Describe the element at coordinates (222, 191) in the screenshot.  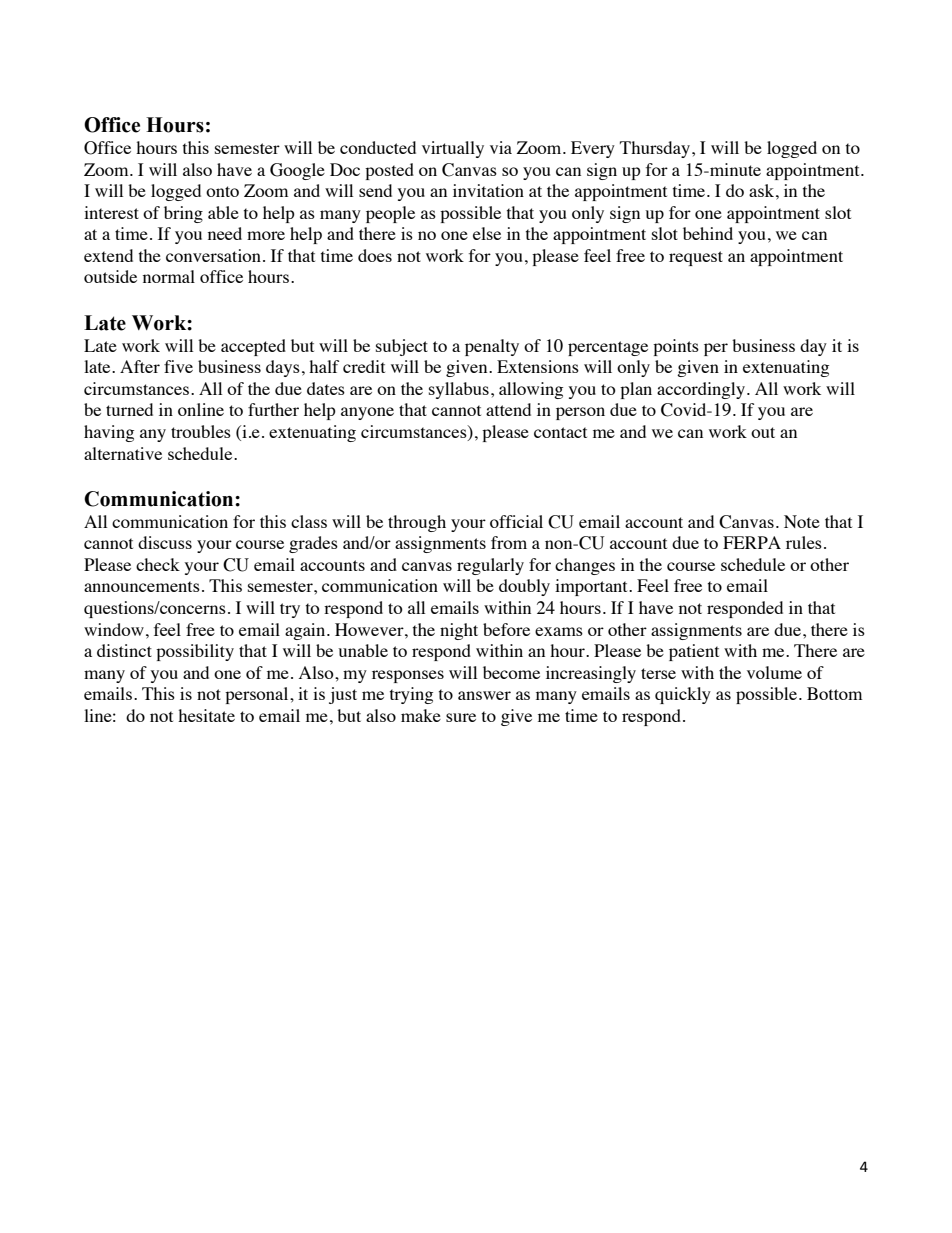
I see `onto` at that location.
